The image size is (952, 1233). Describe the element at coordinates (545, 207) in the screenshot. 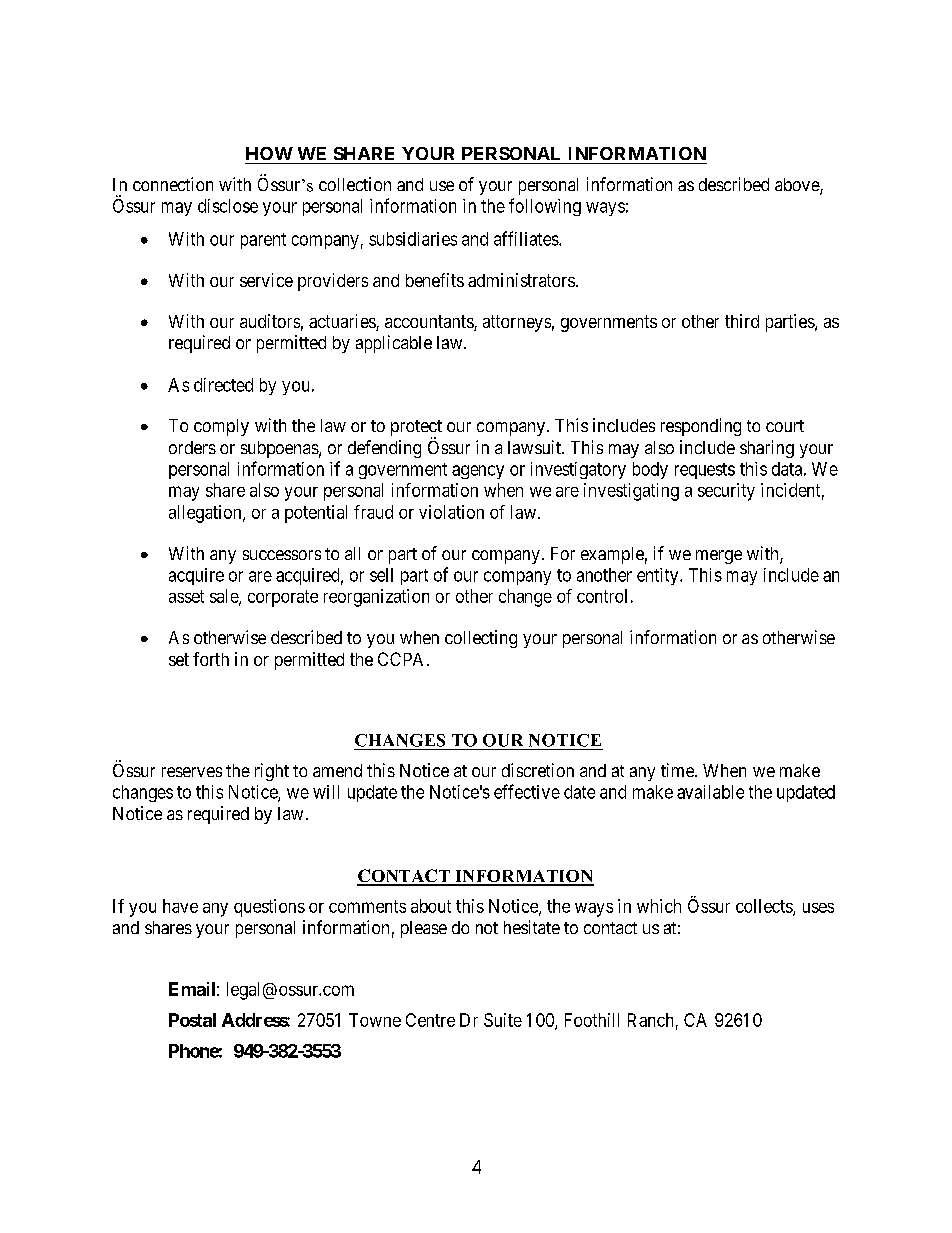

I see `following` at that location.
